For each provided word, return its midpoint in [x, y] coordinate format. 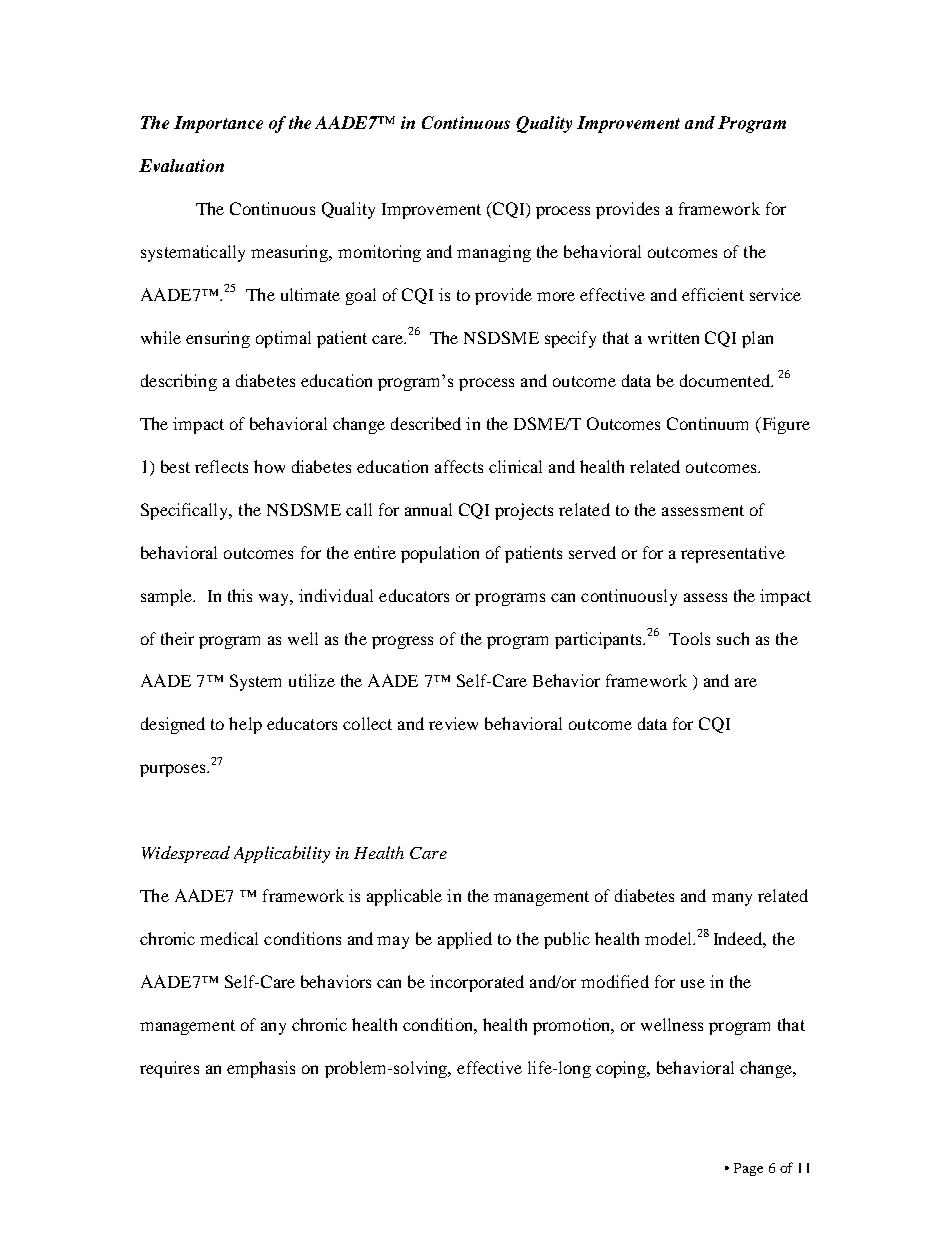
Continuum [707, 423]
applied [465, 940]
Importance [218, 124]
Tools [689, 638]
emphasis [261, 1069]
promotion [573, 1026]
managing [494, 253]
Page [748, 1169]
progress [402, 642]
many [732, 899]
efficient [713, 294]
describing [179, 382]
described [426, 423]
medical [229, 938]
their [177, 638]
